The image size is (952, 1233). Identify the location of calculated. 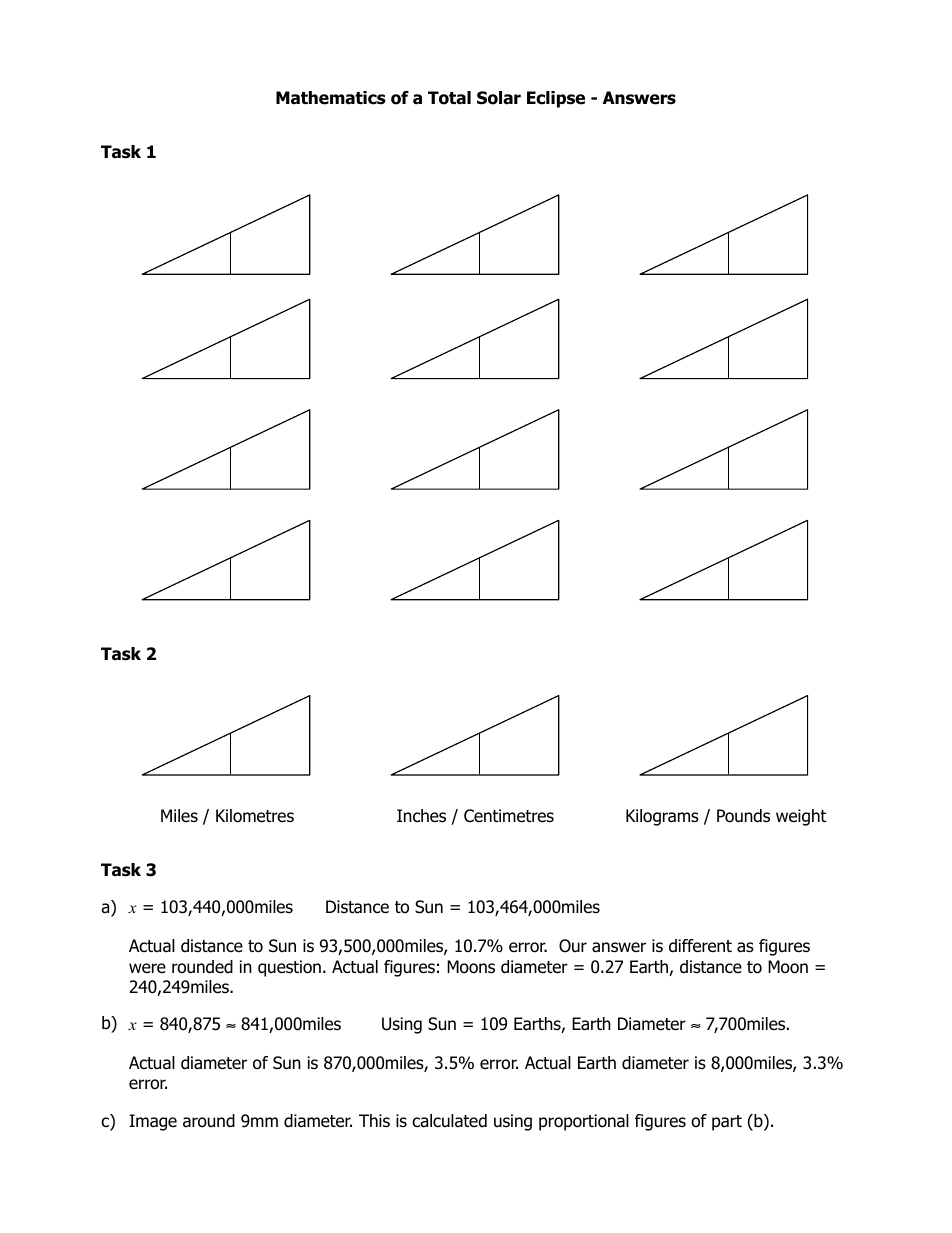
(449, 1121).
